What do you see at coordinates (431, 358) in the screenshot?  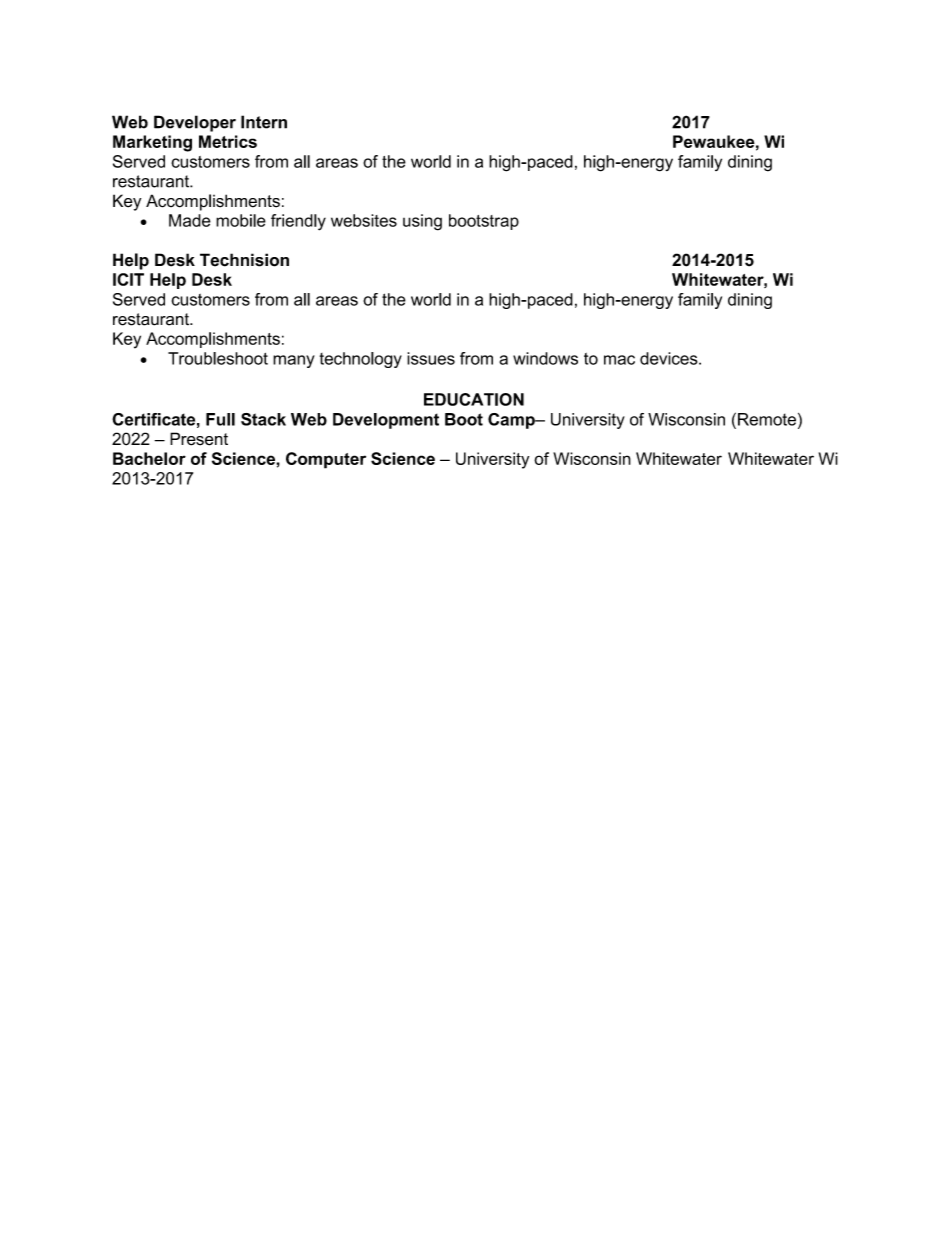 I see `issues` at bounding box center [431, 358].
